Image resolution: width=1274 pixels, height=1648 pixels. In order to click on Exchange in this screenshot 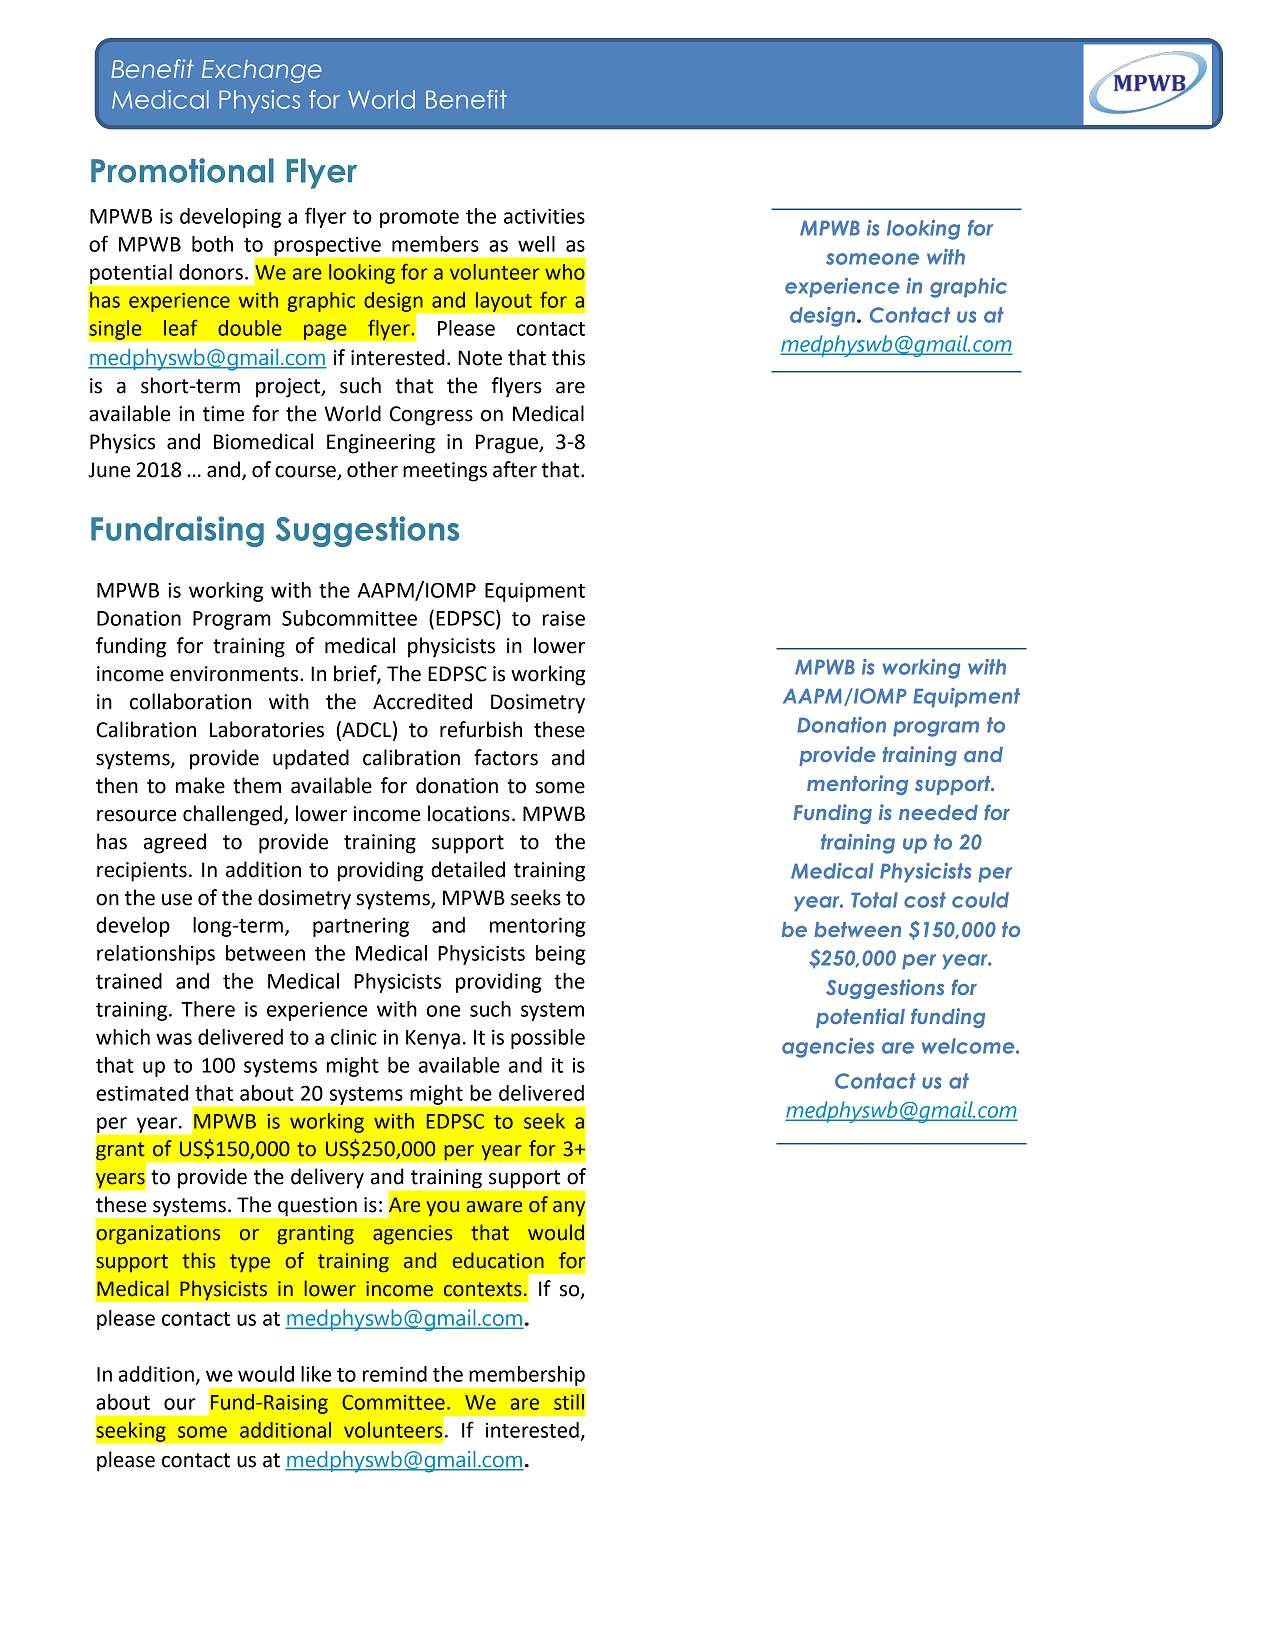, I will do `click(262, 71)`.
